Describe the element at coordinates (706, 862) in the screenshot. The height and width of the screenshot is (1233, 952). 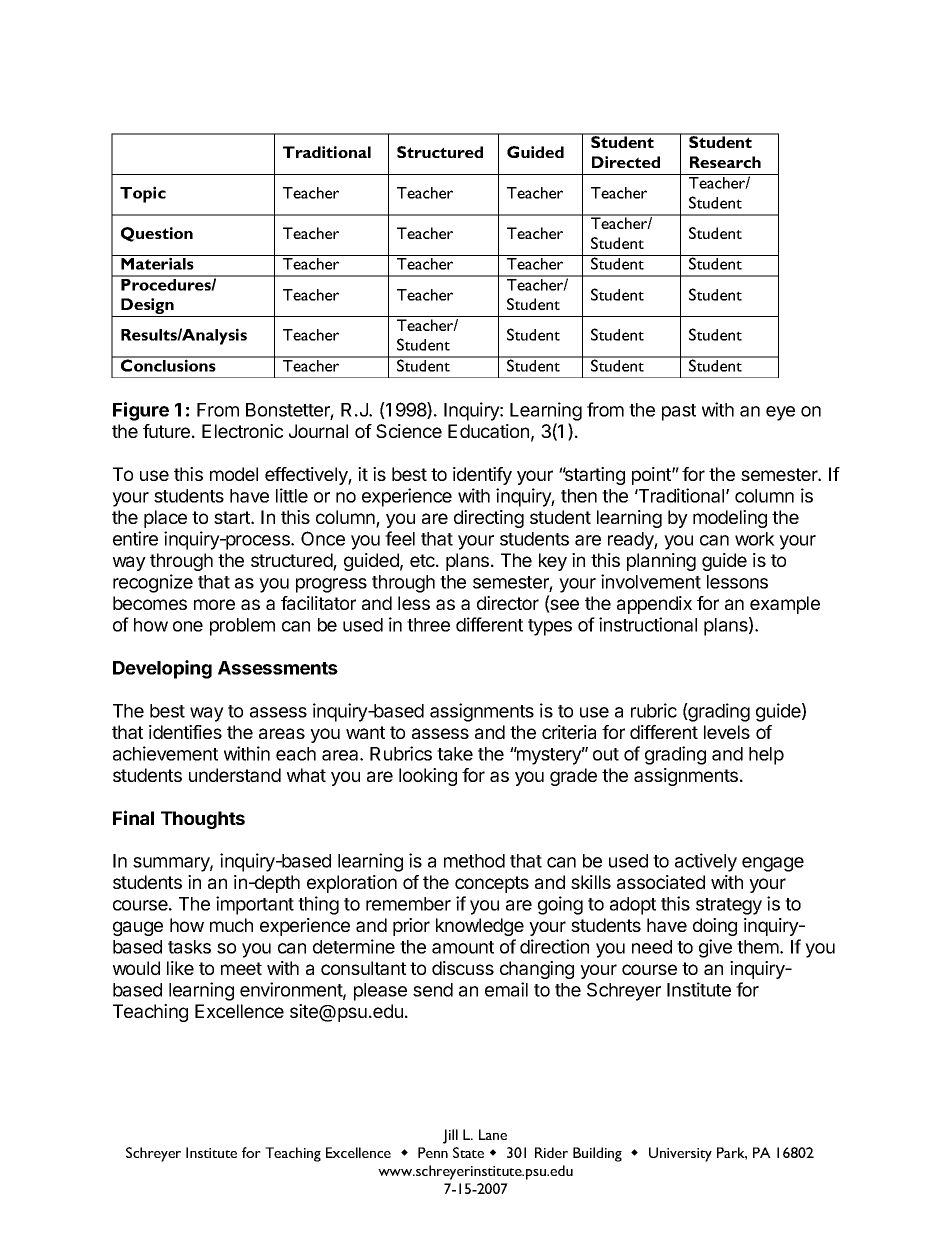
I see `actively` at that location.
